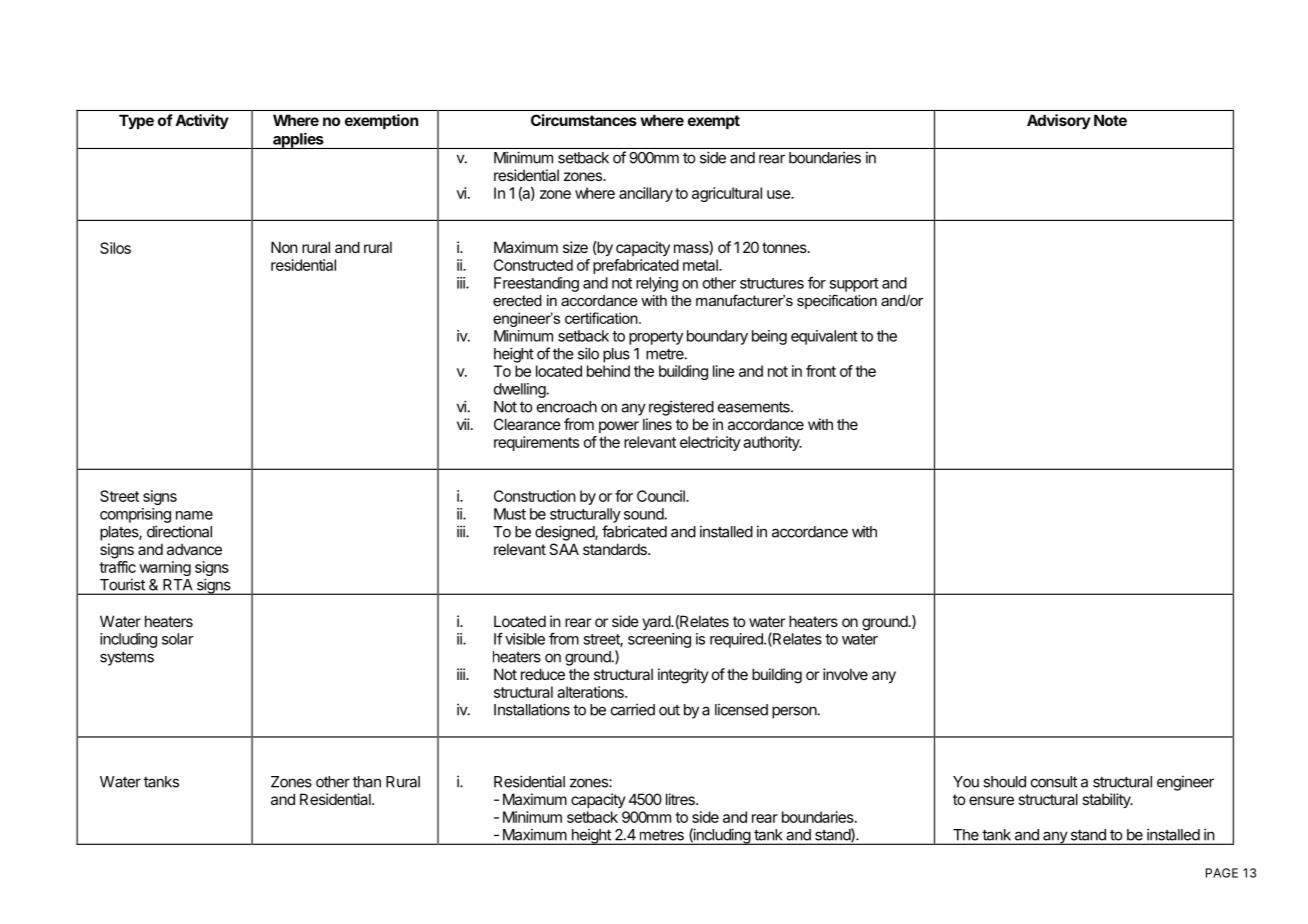  I want to click on litres, so click(681, 799).
